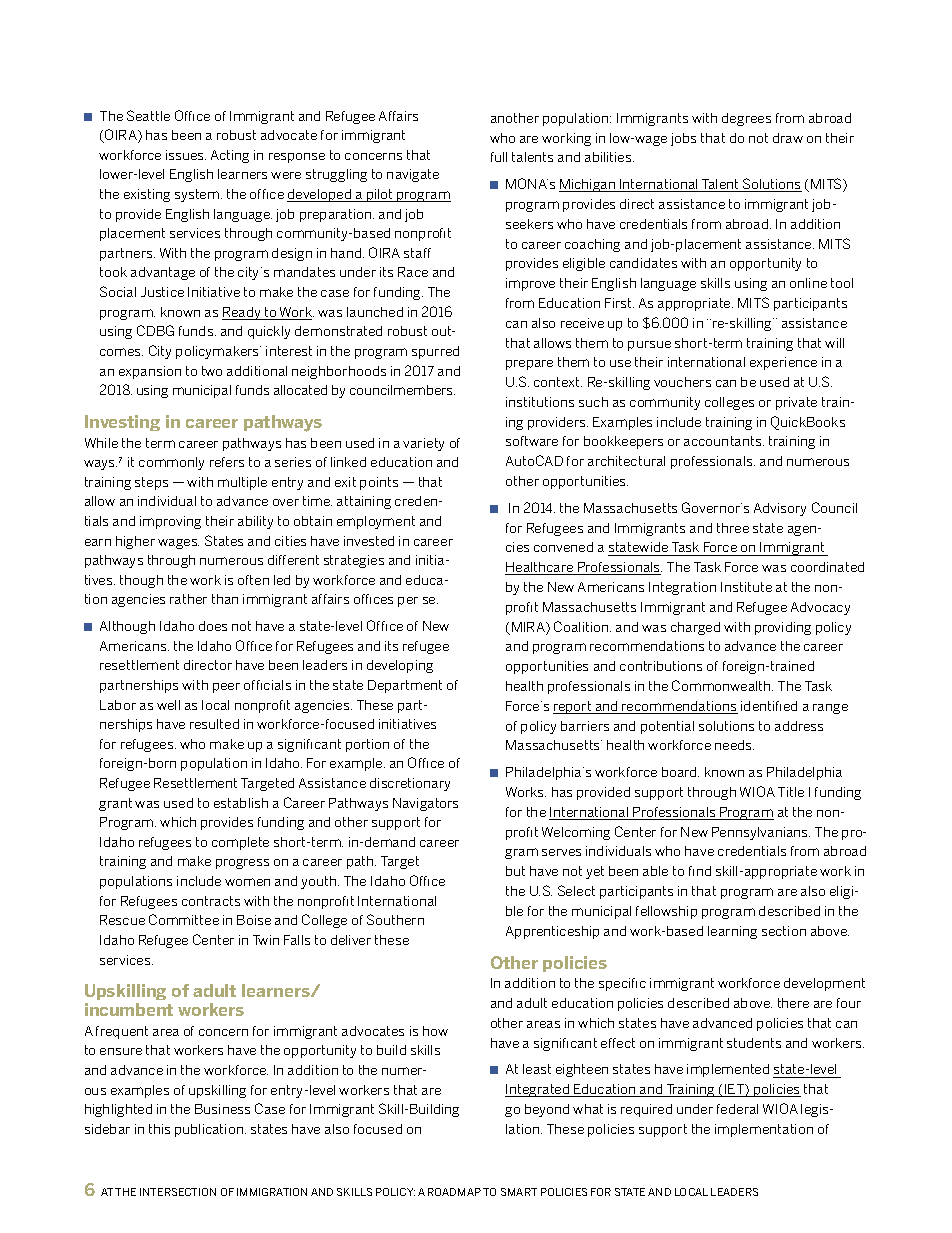 Image resolution: width=952 pixels, height=1233 pixels. I want to click on this, so click(159, 1129).
